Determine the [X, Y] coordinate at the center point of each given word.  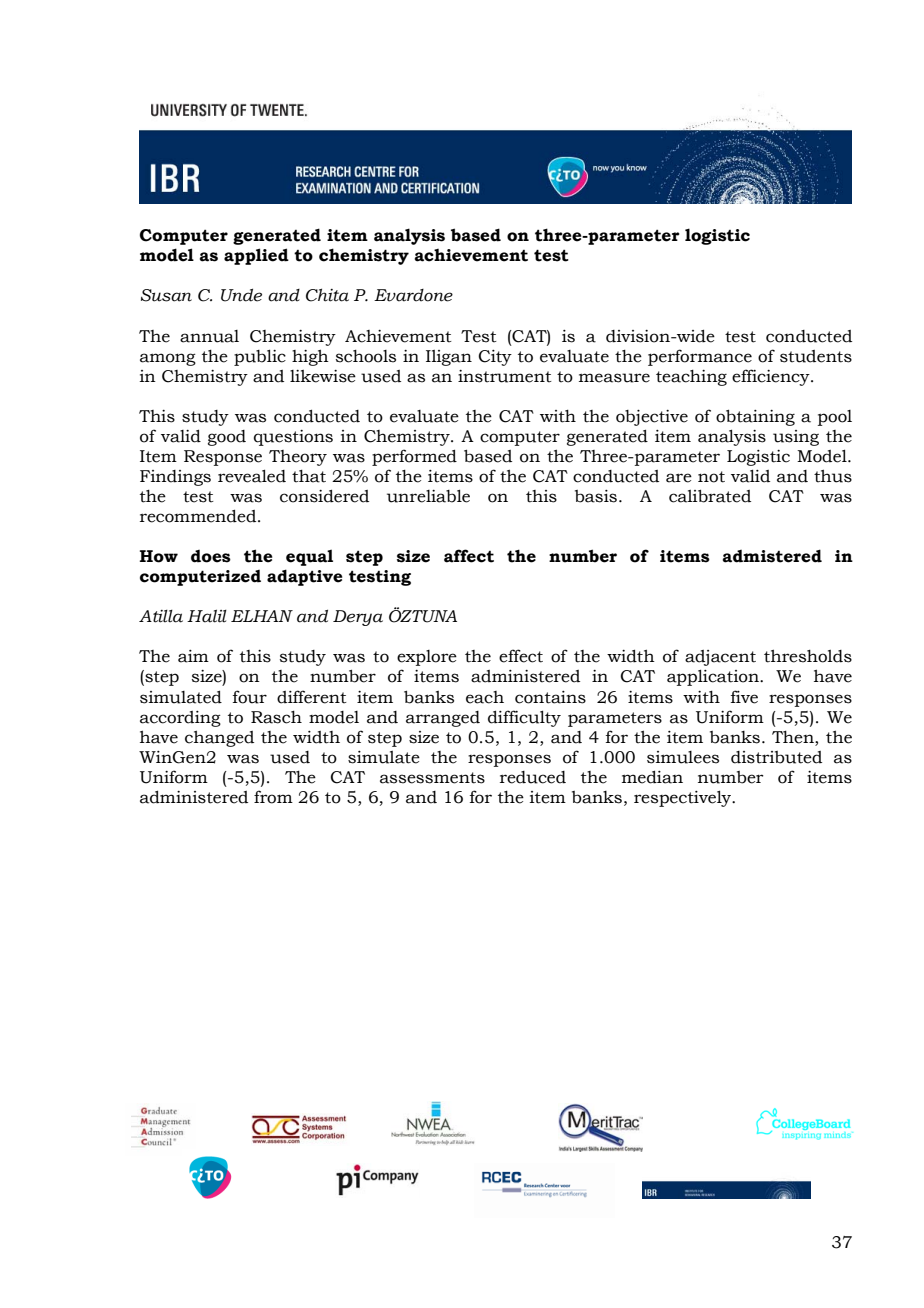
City [495, 358]
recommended [199, 516]
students [816, 356]
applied [256, 256]
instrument [505, 376]
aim [193, 656]
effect [521, 656]
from [273, 797]
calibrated [710, 496]
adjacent [720, 658]
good [227, 438]
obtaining [755, 417]
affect [469, 556]
